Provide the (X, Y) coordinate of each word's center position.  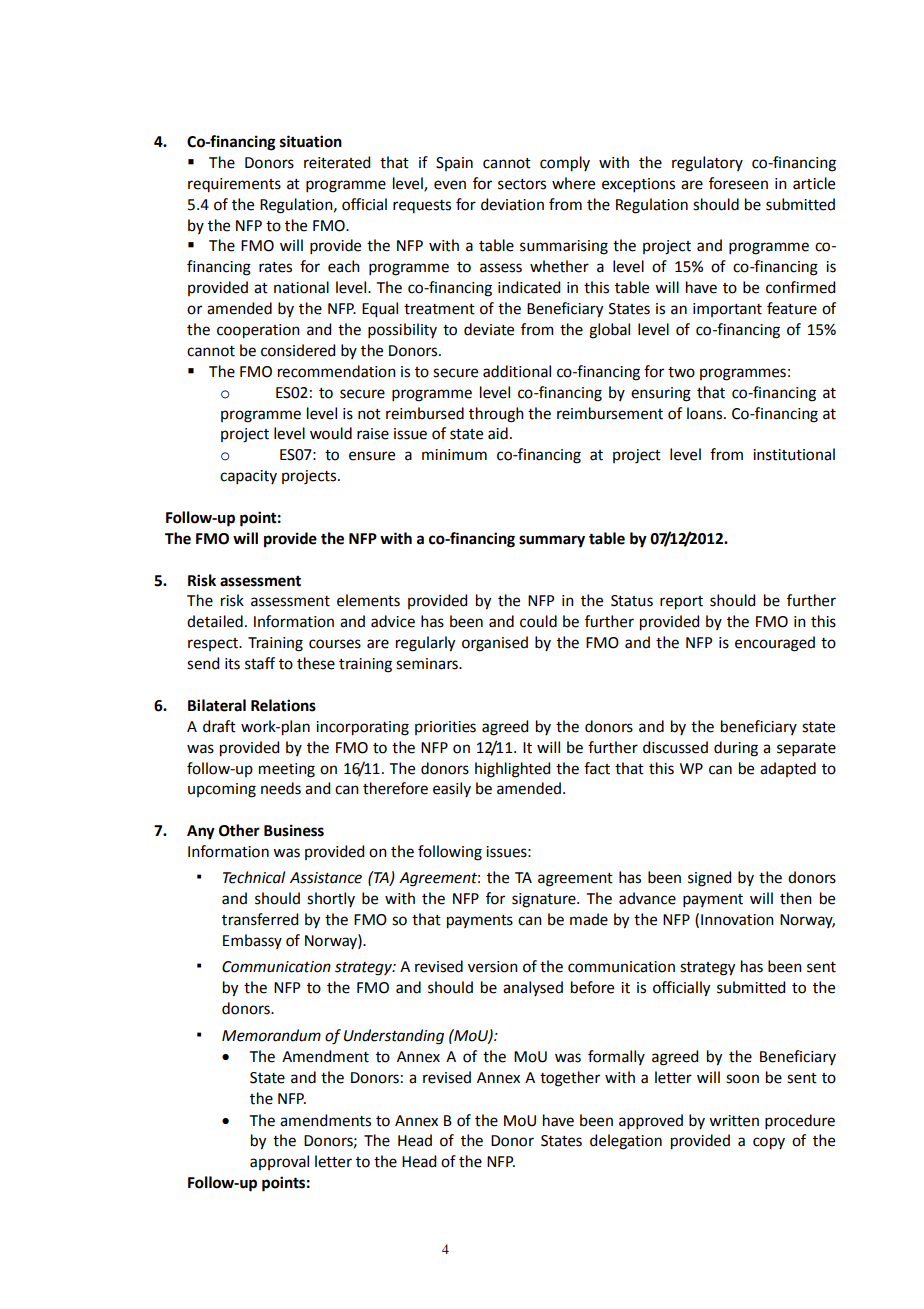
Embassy (252, 941)
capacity (248, 477)
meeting (287, 770)
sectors (522, 184)
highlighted (512, 770)
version (493, 967)
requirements (234, 185)
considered (298, 350)
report (681, 603)
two (681, 372)
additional (517, 371)
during (736, 749)
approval (279, 1162)
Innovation (737, 920)
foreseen (738, 183)
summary (552, 541)
